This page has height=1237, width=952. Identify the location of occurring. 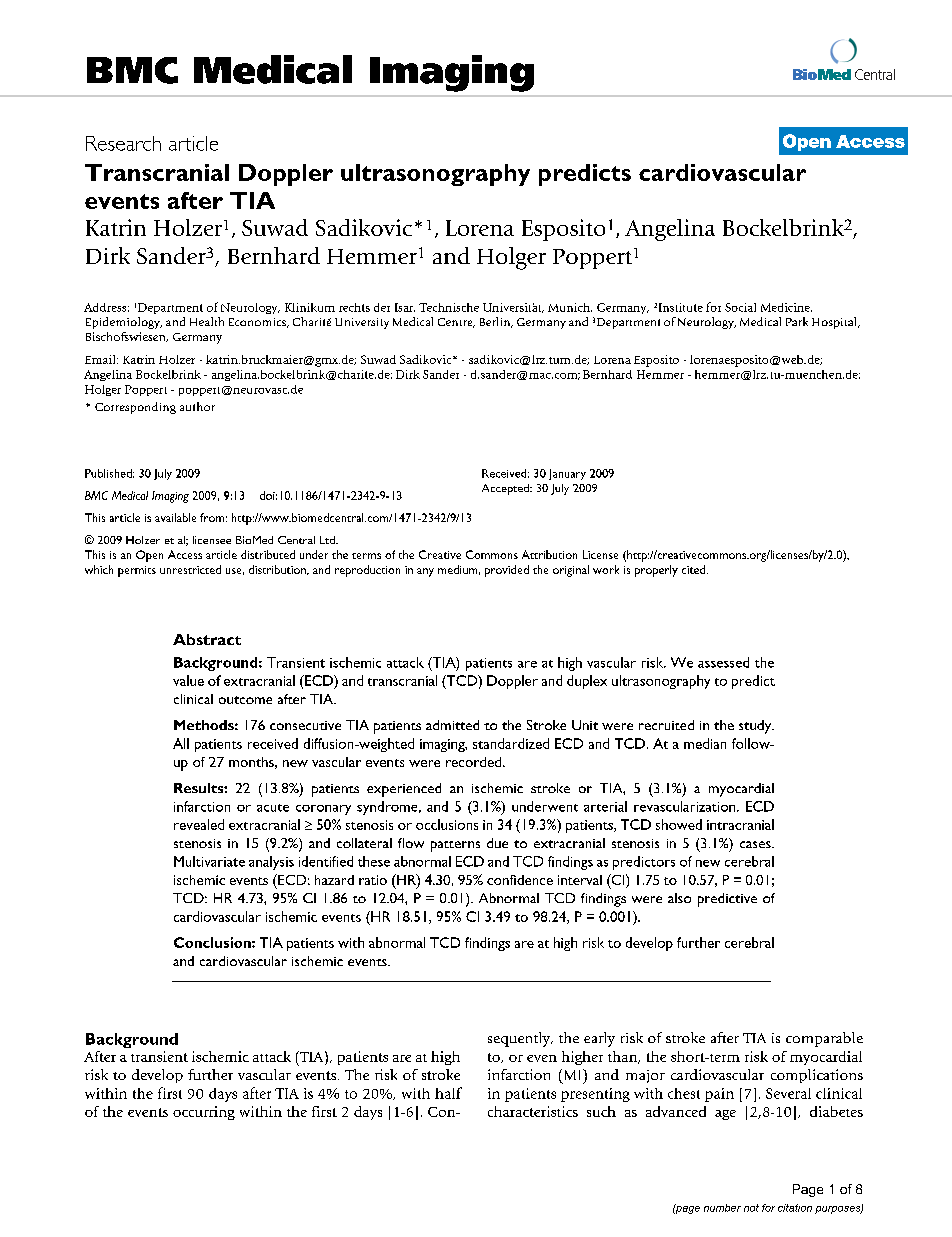
(204, 1113).
